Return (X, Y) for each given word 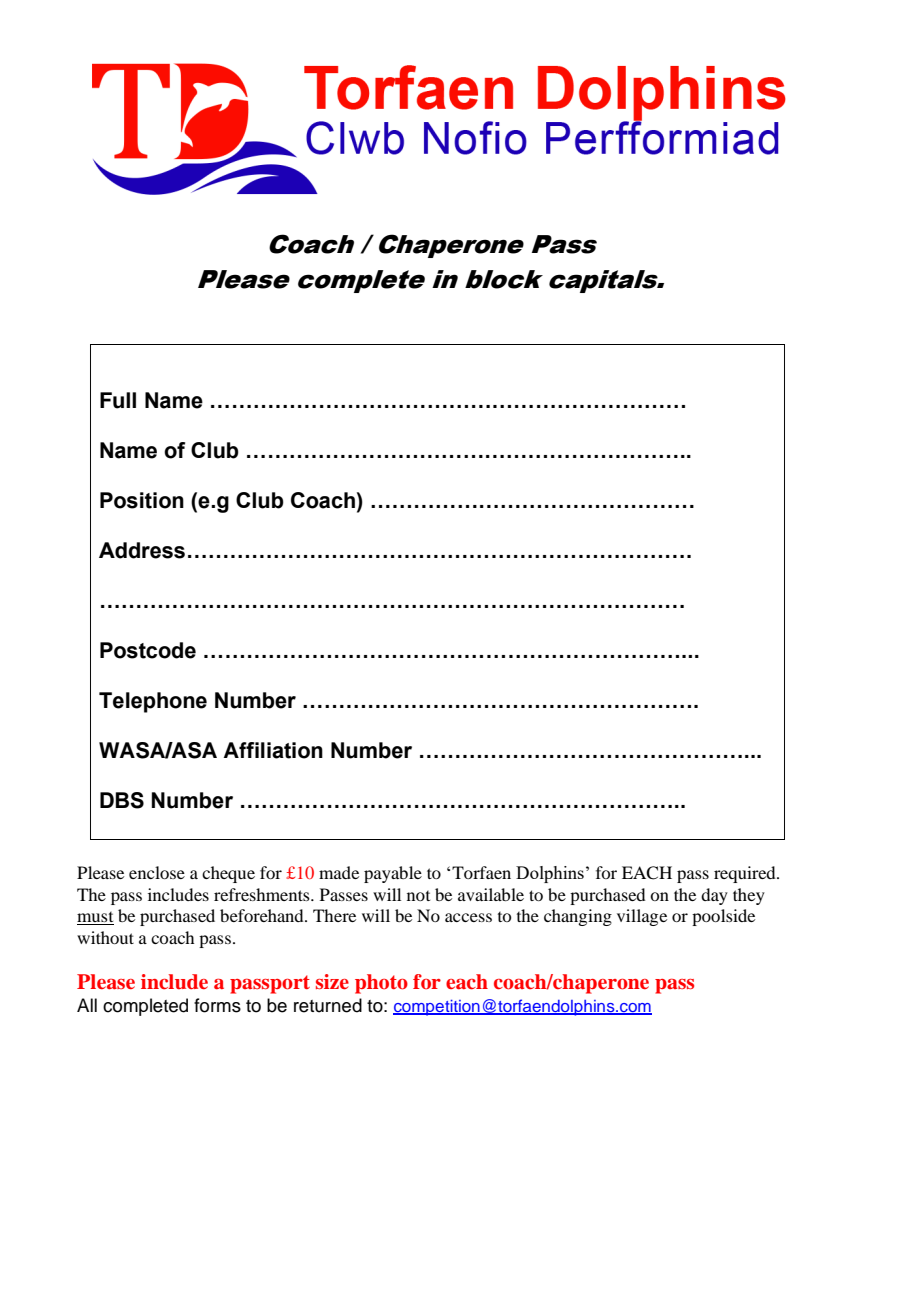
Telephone (153, 702)
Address (142, 550)
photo (381, 984)
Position (142, 500)
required (746, 874)
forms (217, 1005)
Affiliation (273, 750)
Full (118, 400)
